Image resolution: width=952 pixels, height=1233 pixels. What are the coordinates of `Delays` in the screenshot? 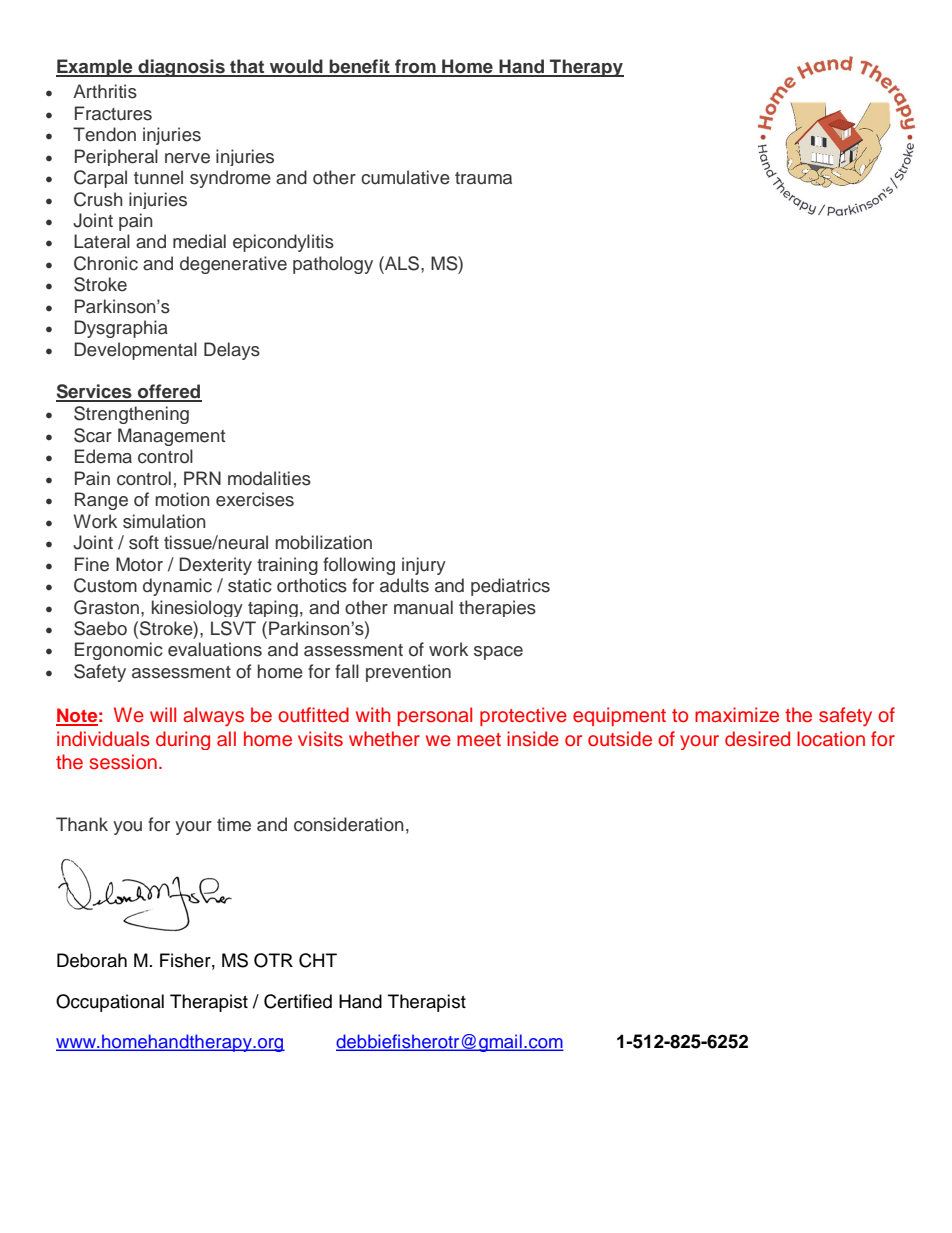 It's located at (232, 351).
